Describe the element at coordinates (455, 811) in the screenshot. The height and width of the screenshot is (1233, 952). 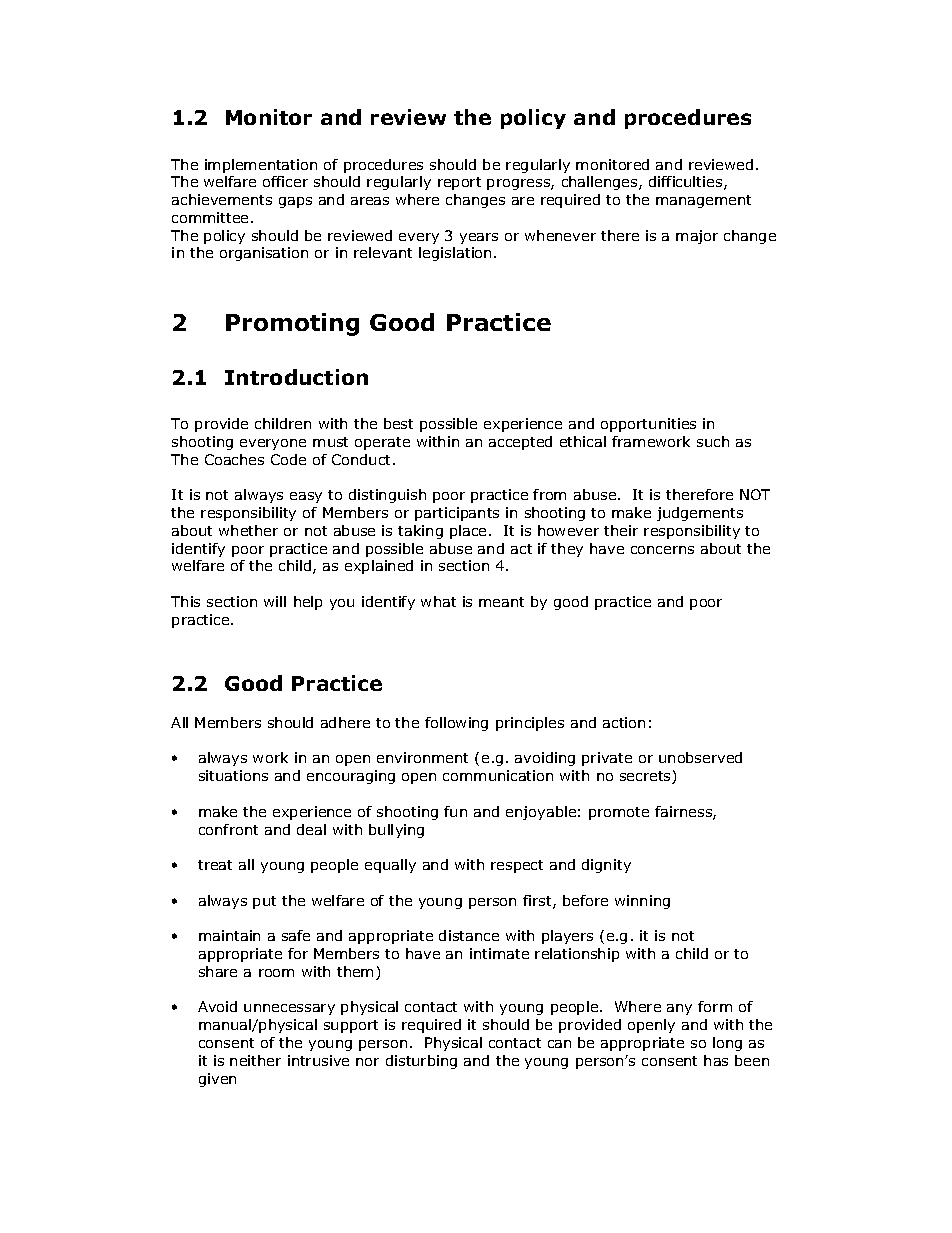
I see `fun` at that location.
